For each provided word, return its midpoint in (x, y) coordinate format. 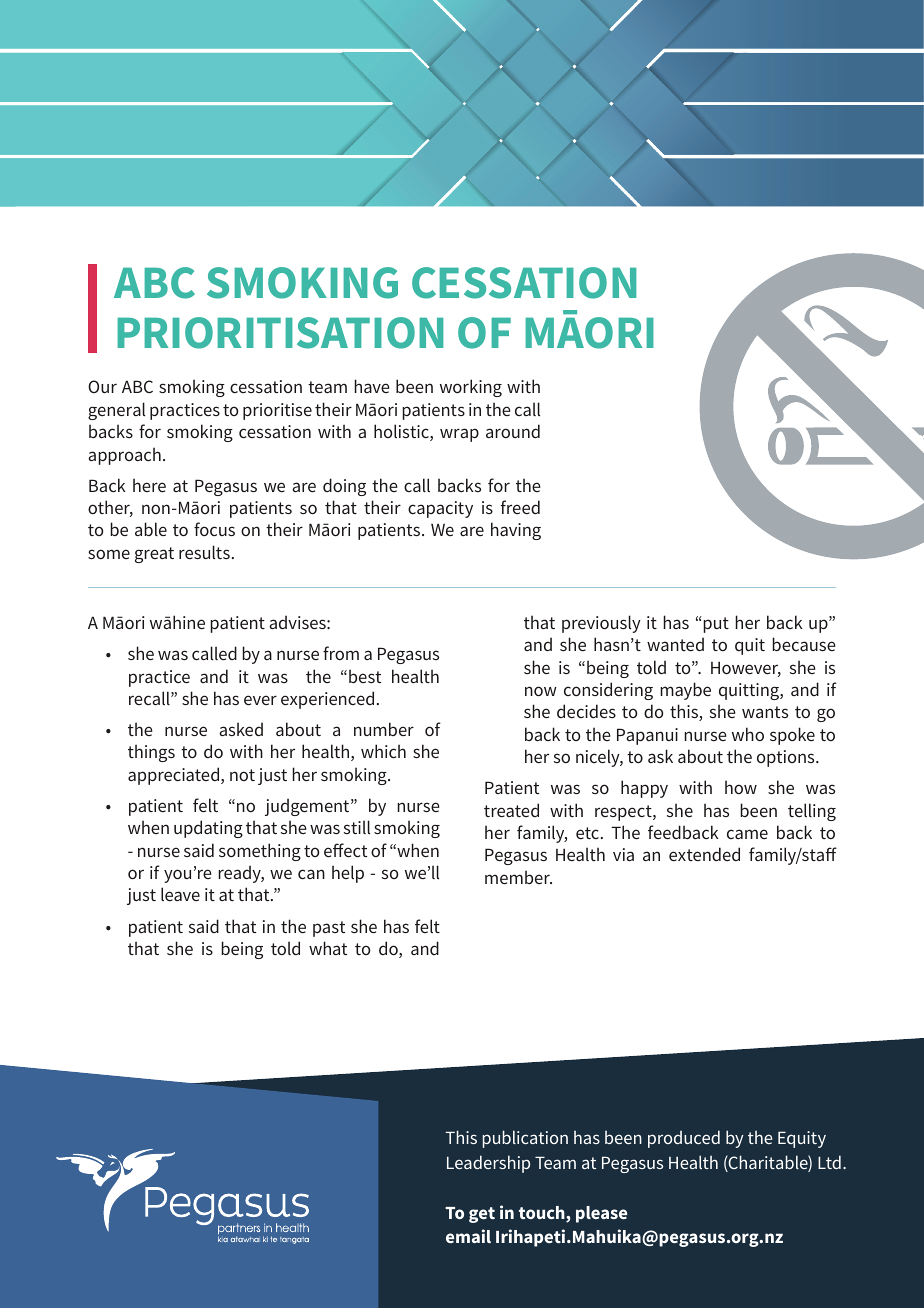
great (154, 555)
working (471, 388)
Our (102, 386)
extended (704, 854)
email (468, 1236)
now (541, 691)
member (518, 877)
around (513, 431)
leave (180, 894)
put (715, 624)
